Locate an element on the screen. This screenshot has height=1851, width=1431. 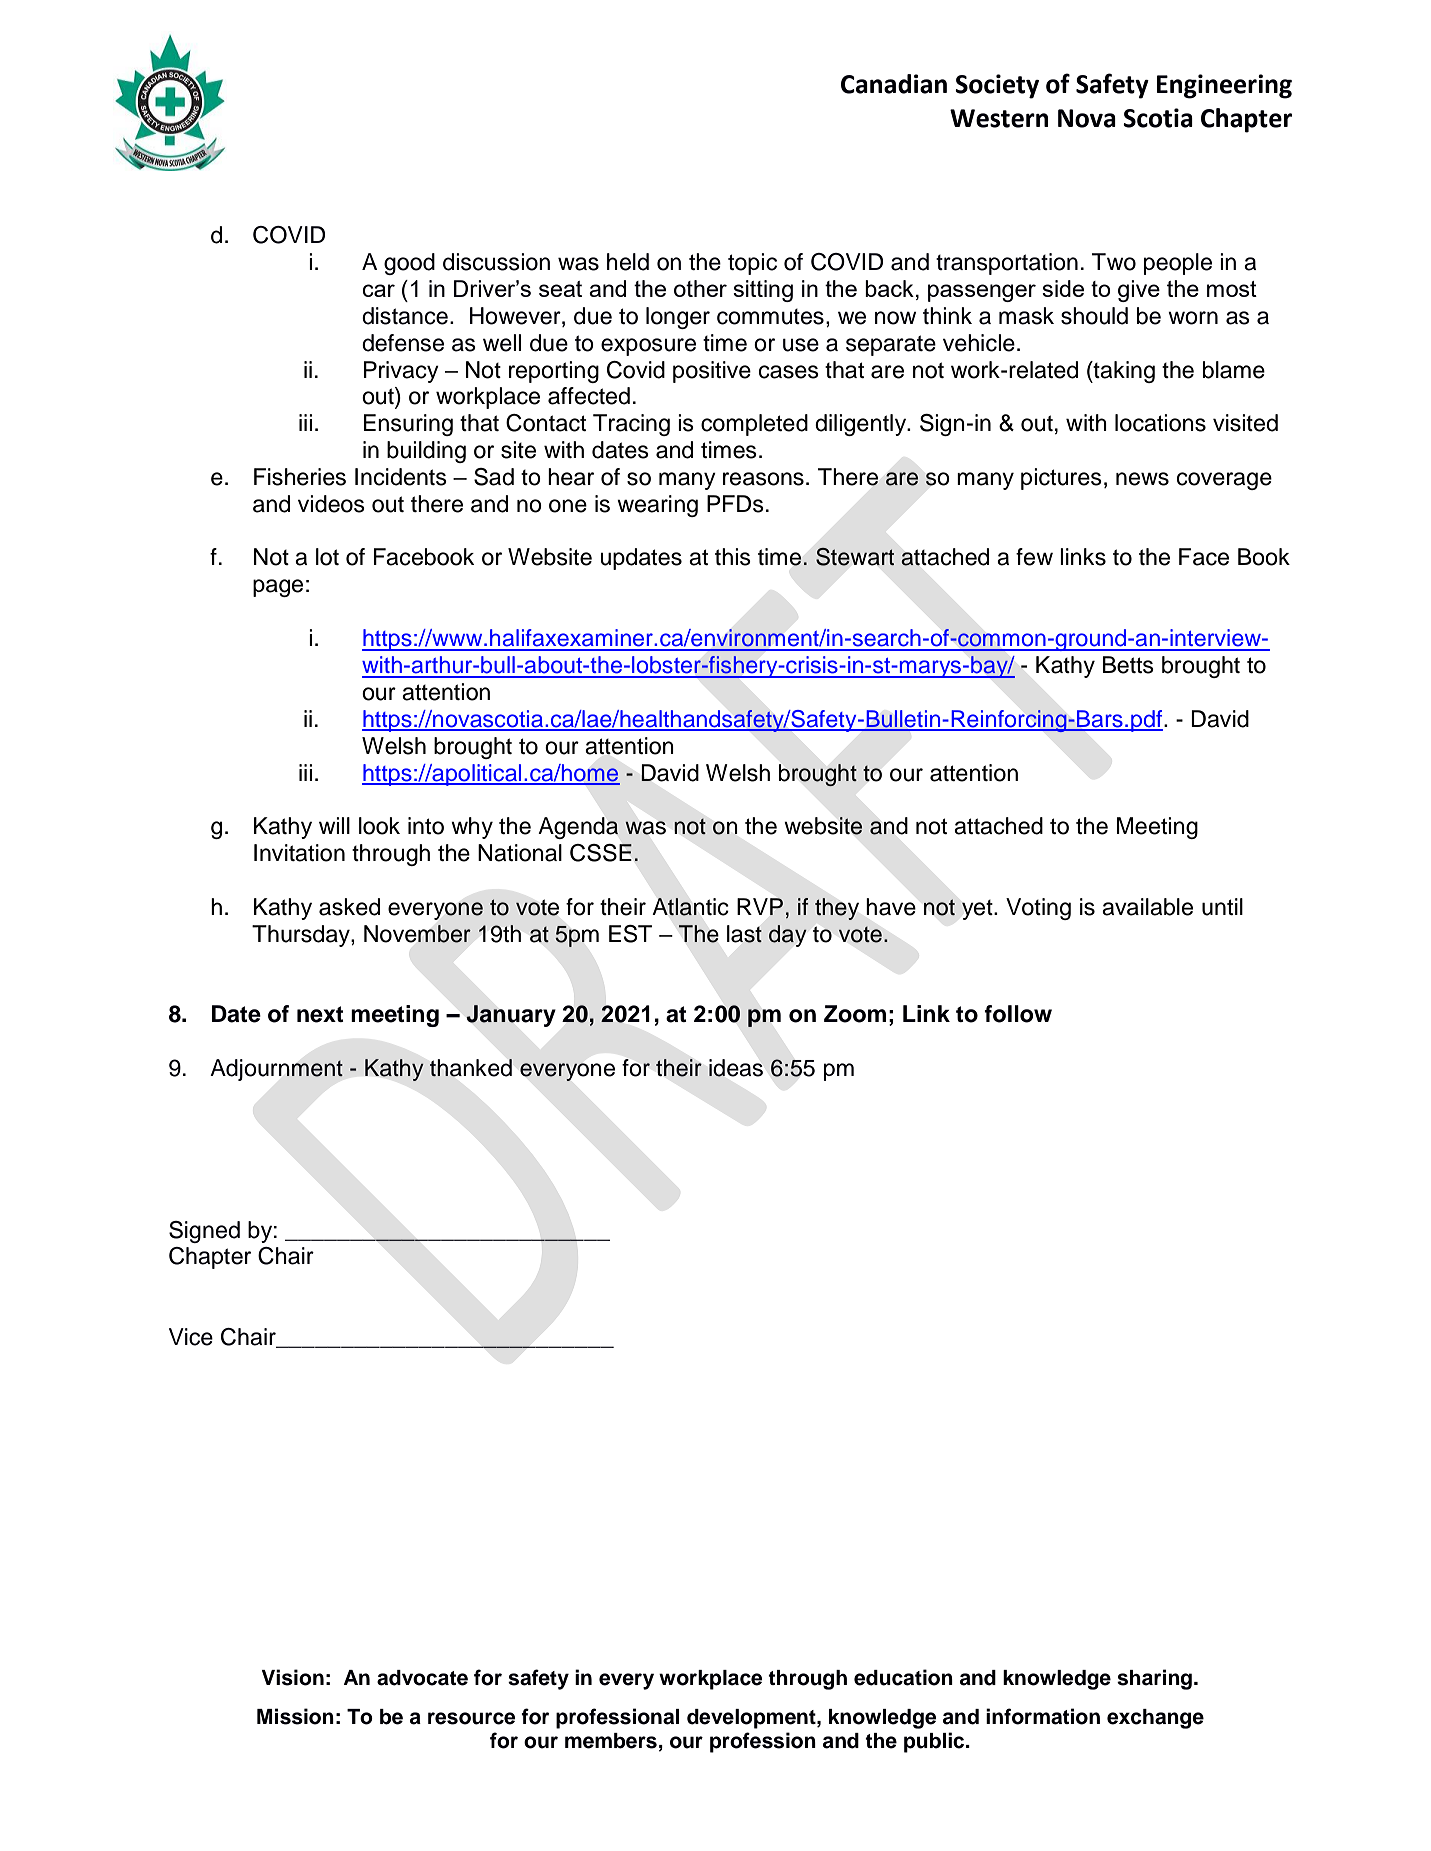
available is located at coordinates (1147, 907).
